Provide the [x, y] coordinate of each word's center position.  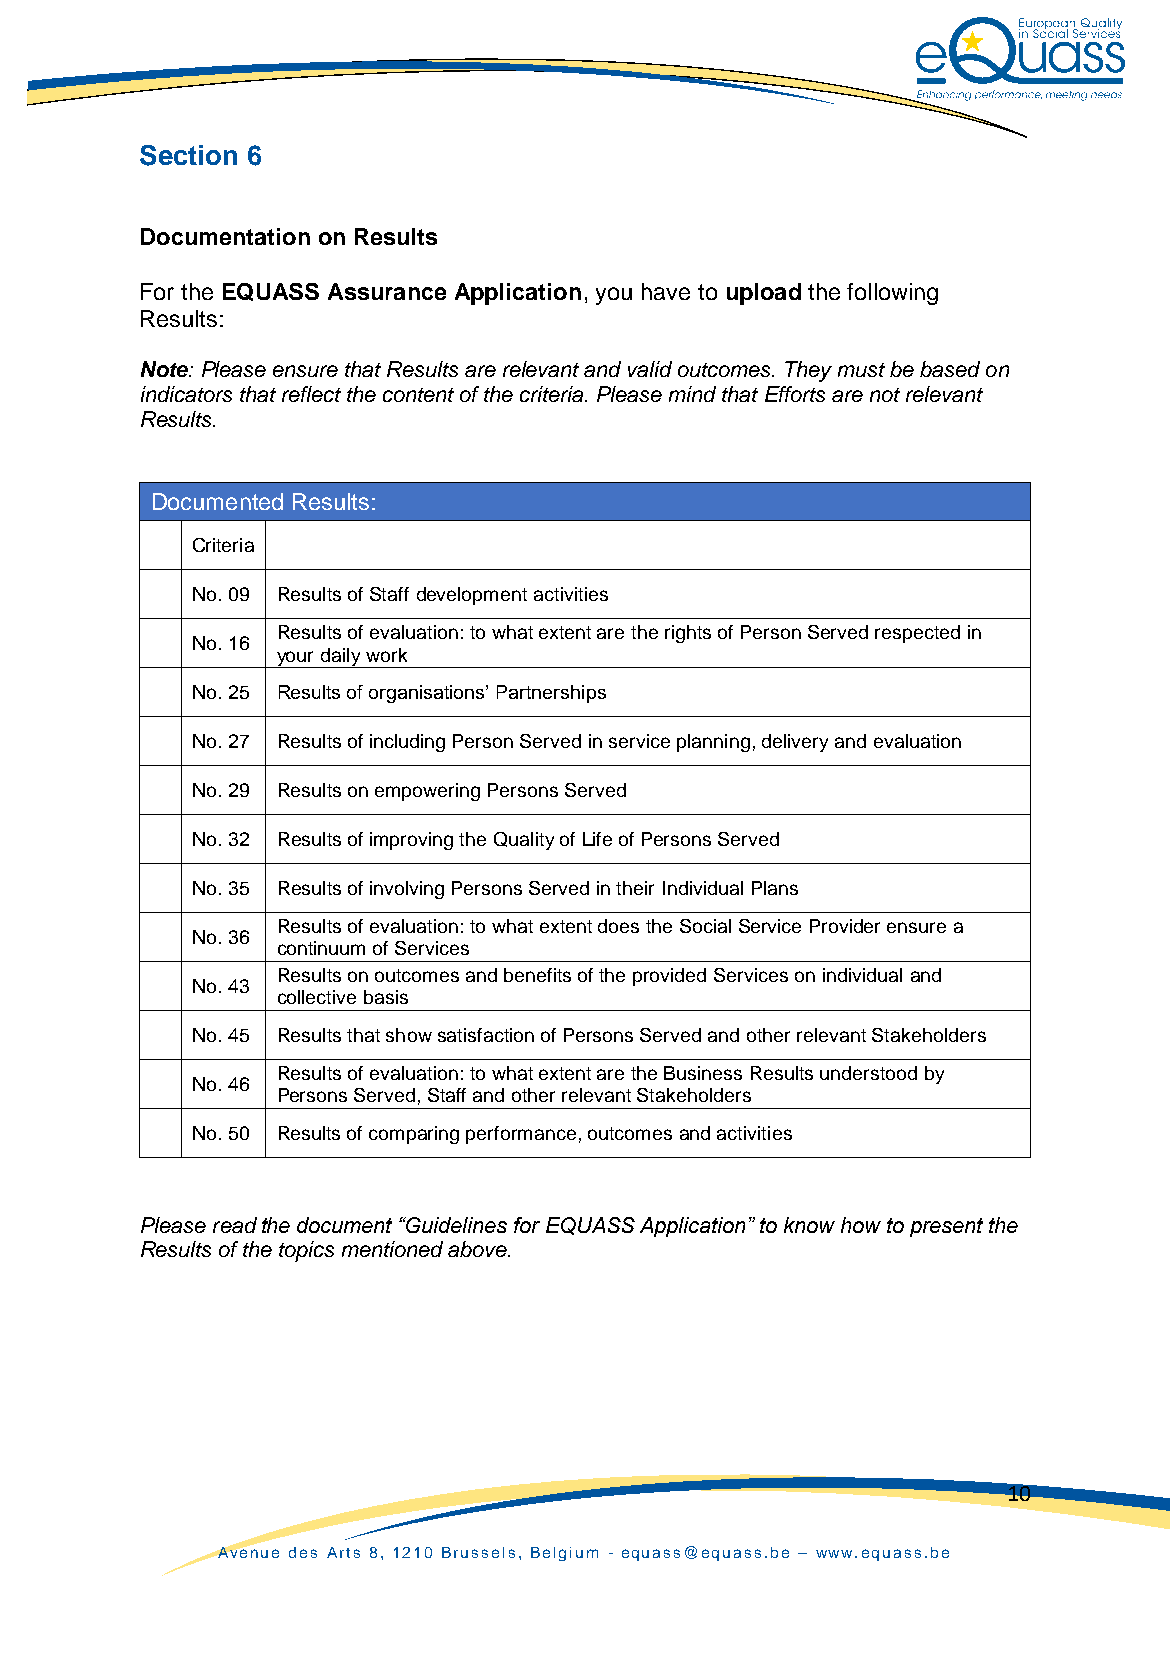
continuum [321, 948]
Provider [845, 926]
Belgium [564, 1554]
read [235, 1225]
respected [917, 634]
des [303, 1552]
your [295, 659]
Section [188, 155]
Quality [524, 841]
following [892, 294]
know [809, 1225]
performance [521, 1135]
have [666, 291]
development [472, 596]
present [946, 1227]
